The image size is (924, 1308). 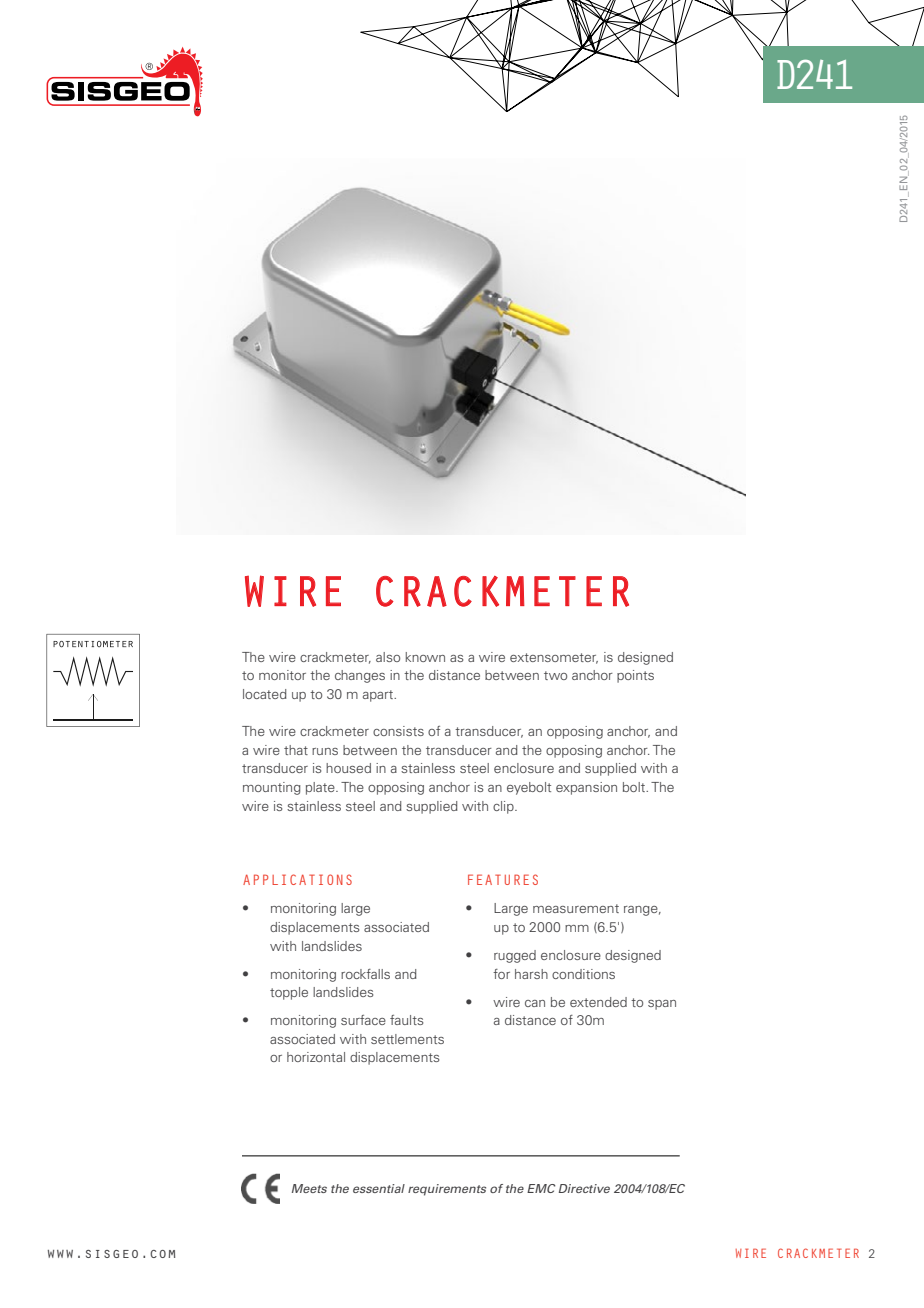 What do you see at coordinates (504, 807) in the screenshot?
I see `clip` at bounding box center [504, 807].
